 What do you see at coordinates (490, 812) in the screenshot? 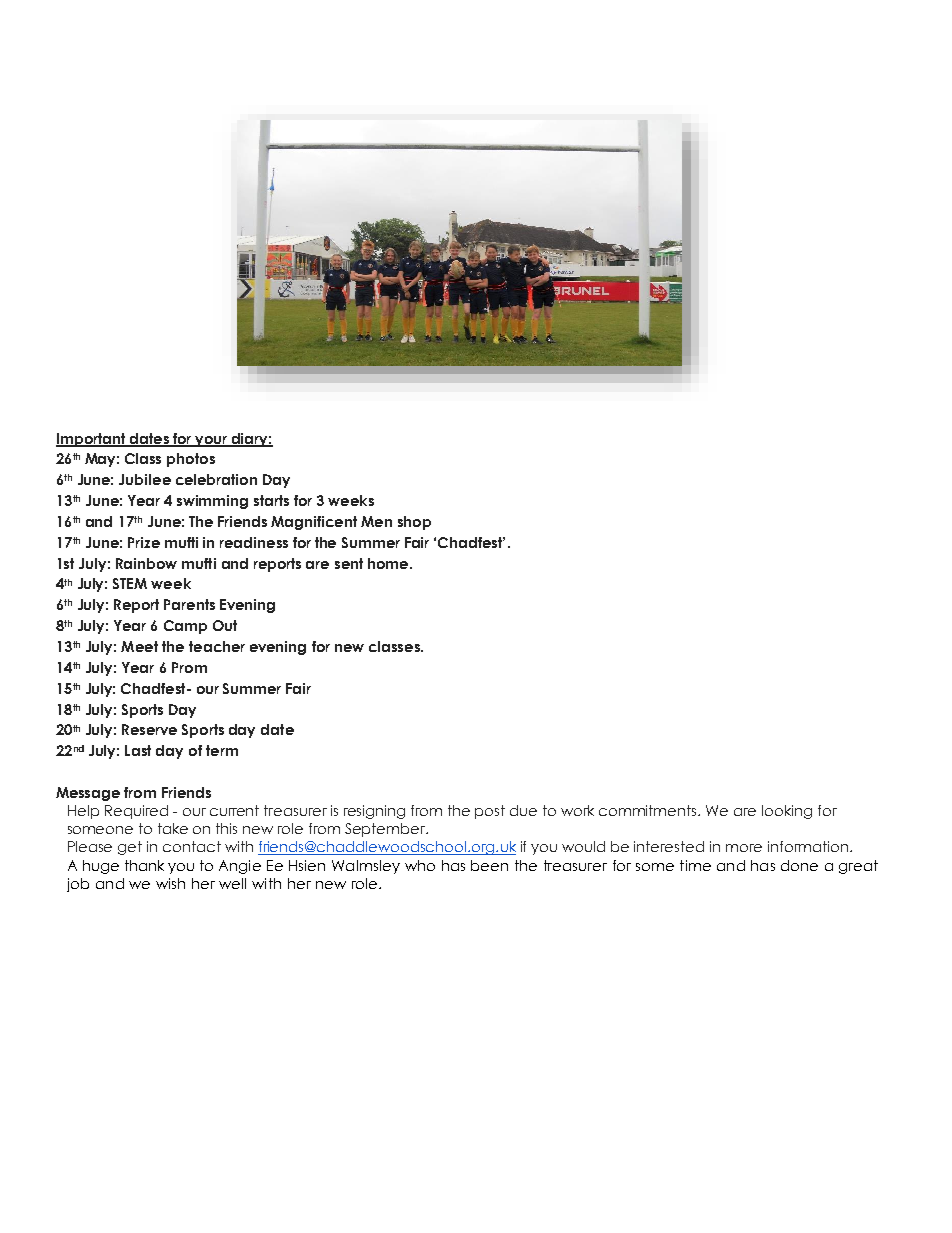
I see `post` at bounding box center [490, 812].
